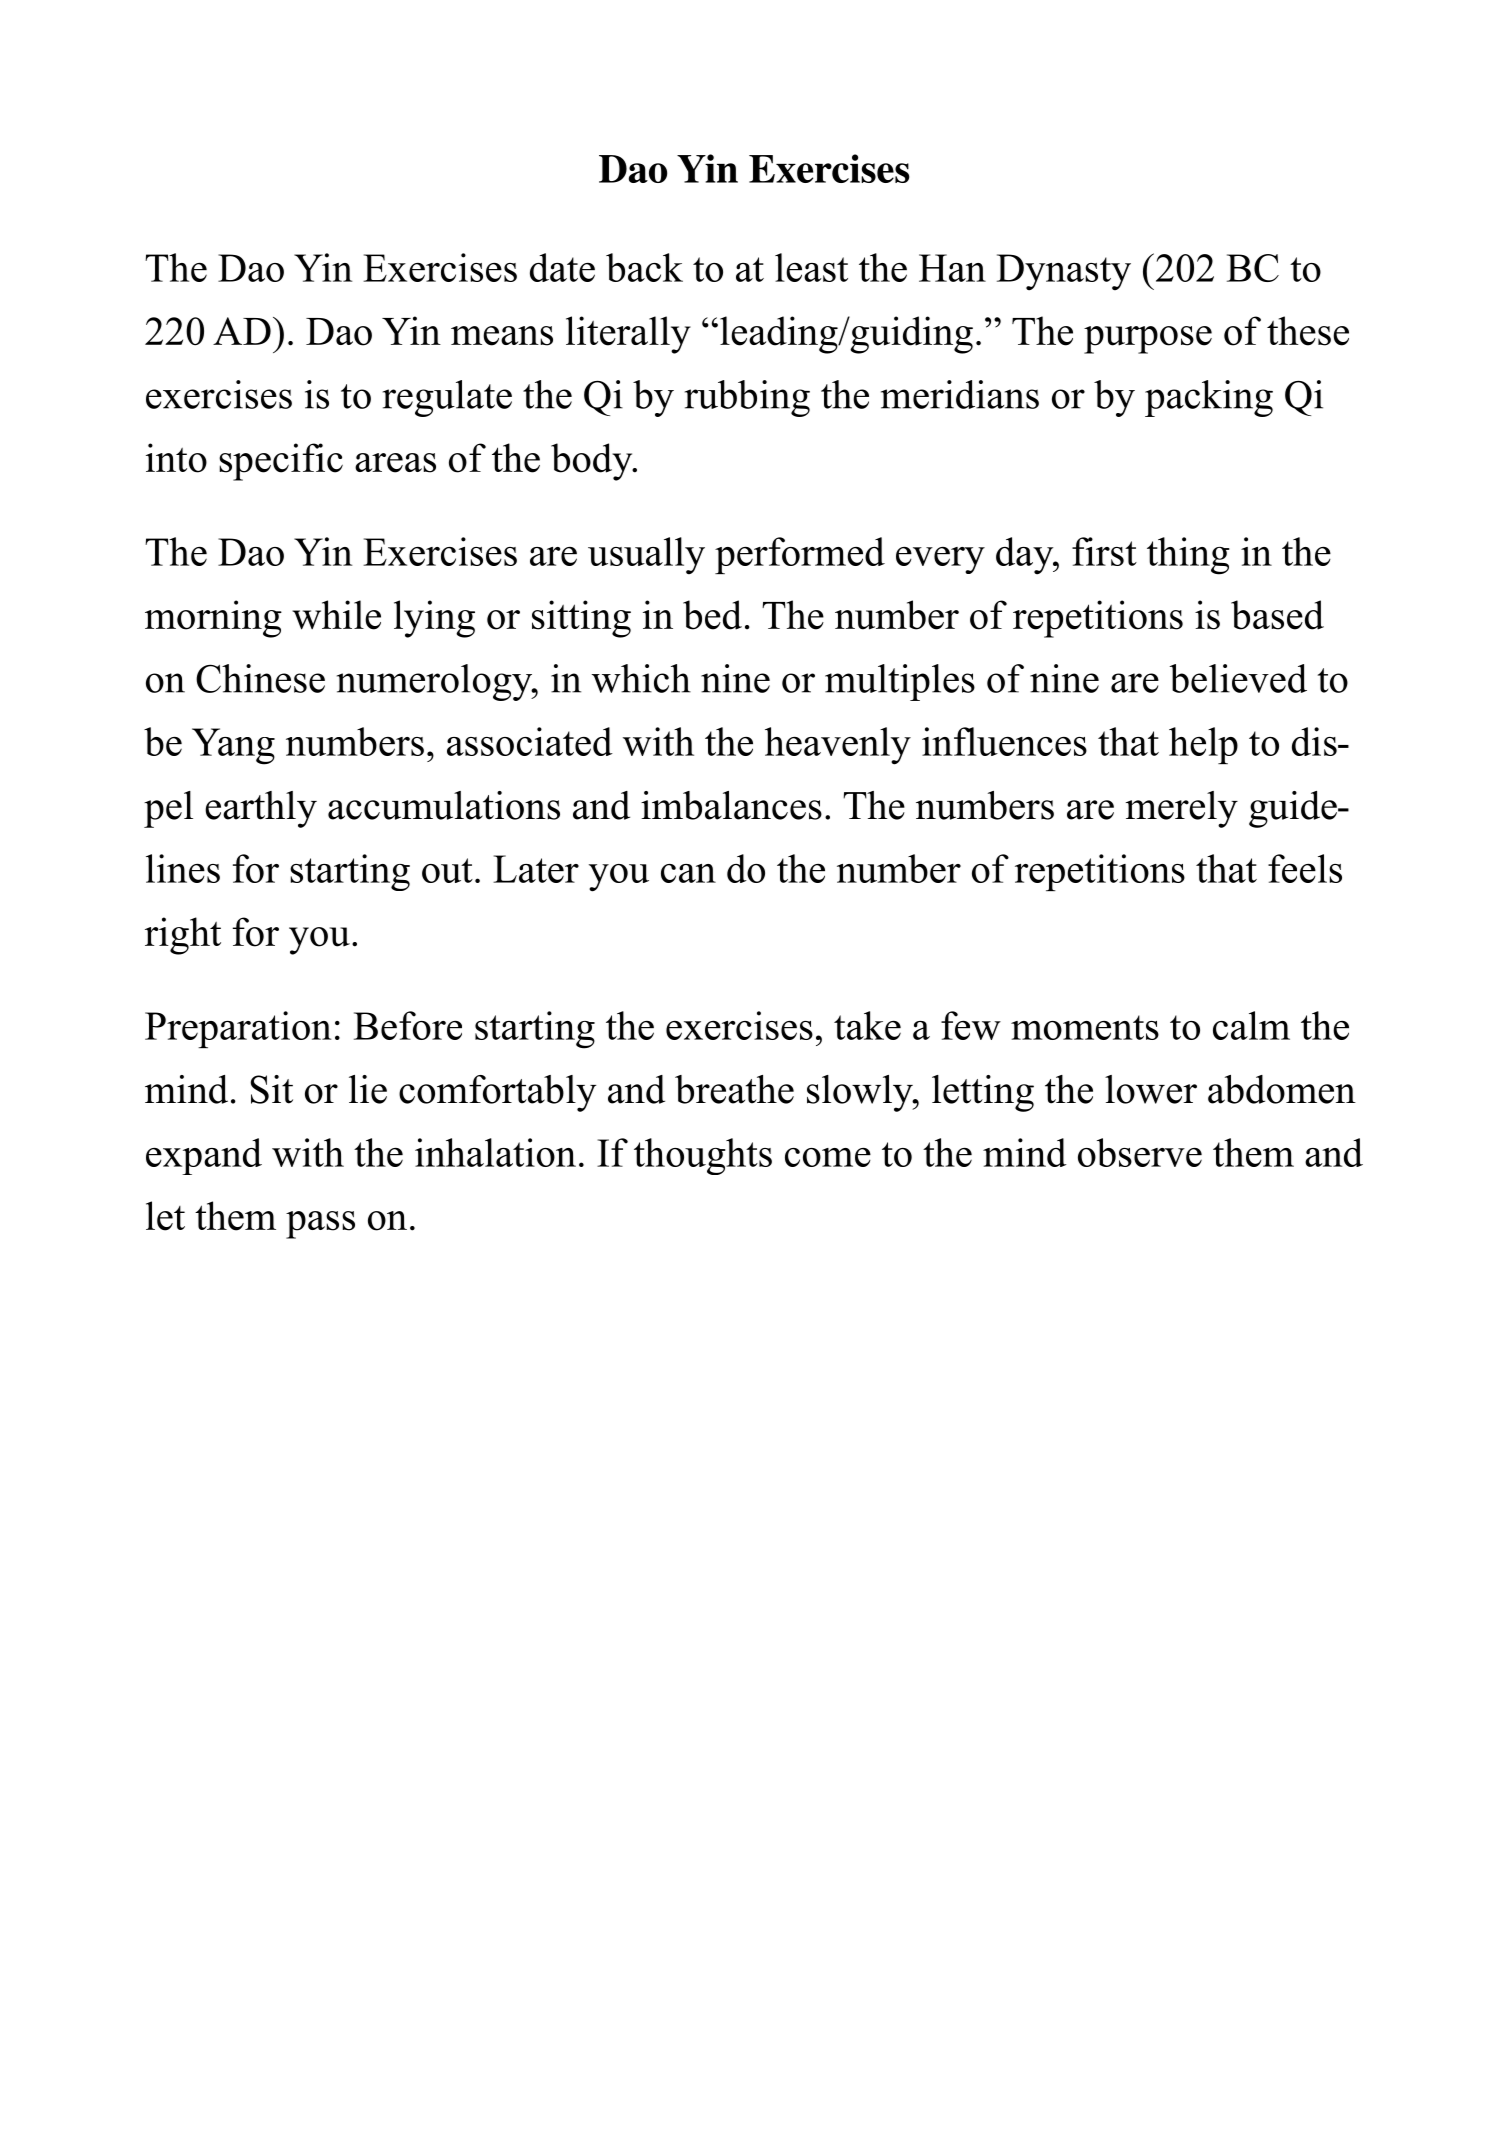  I want to click on heavenly, so click(838, 746).
